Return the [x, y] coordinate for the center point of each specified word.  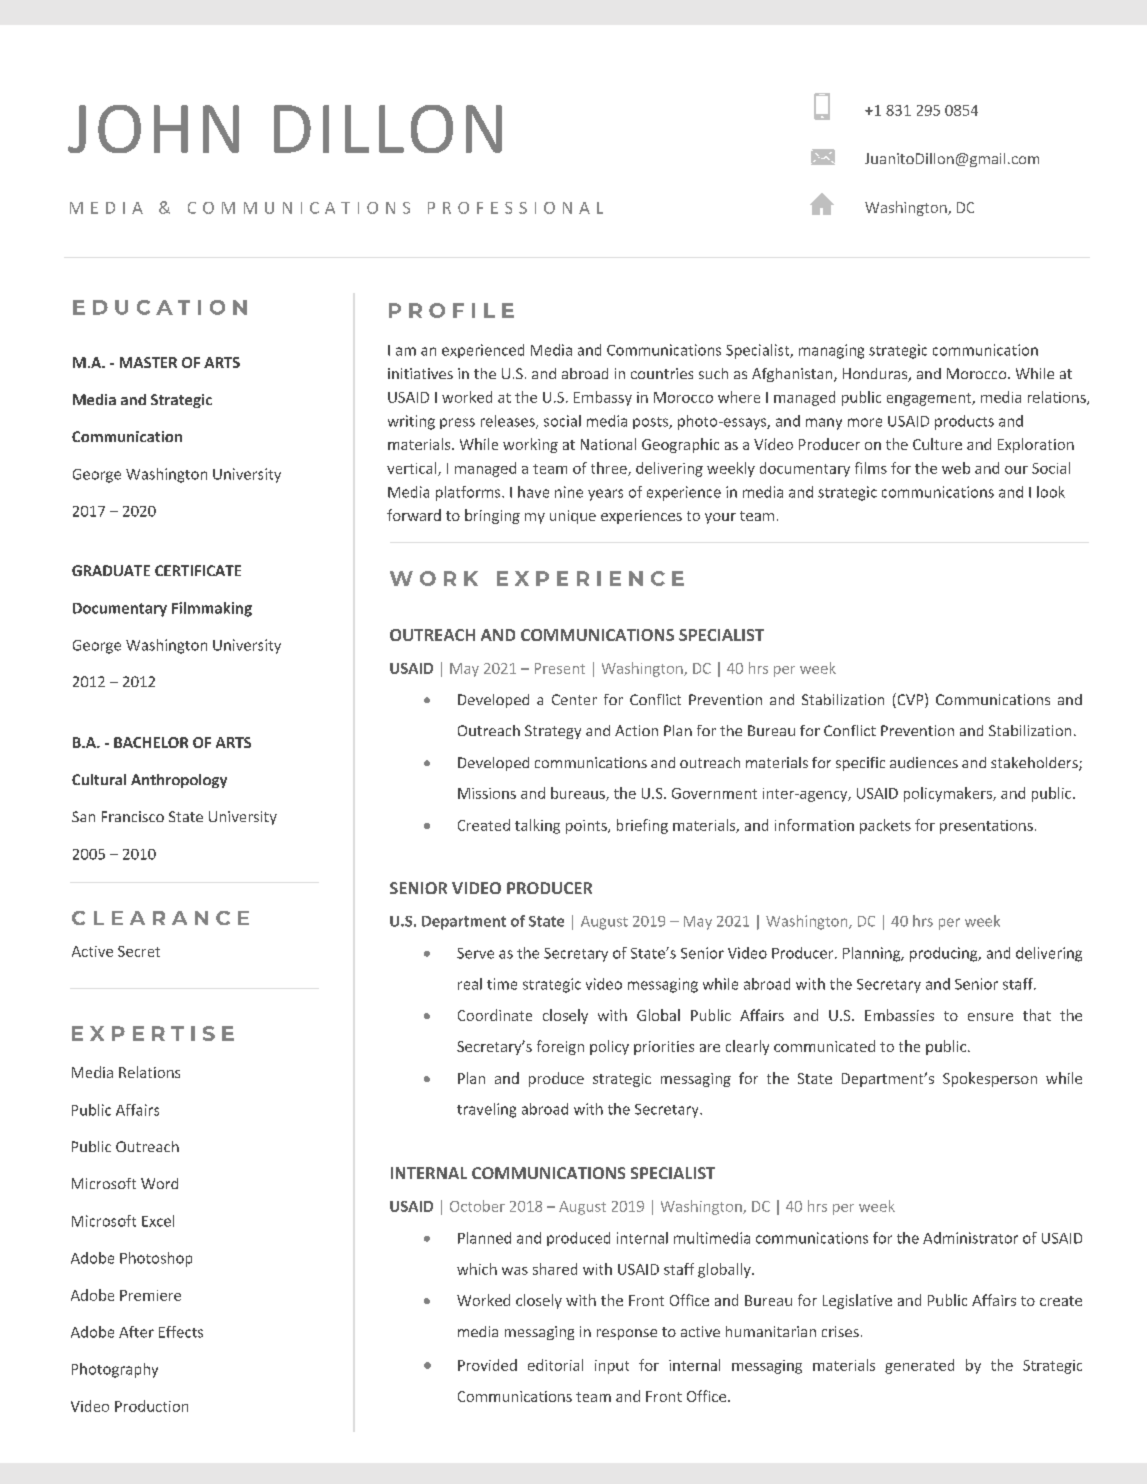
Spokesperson [990, 1079]
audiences [924, 762]
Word [159, 1183]
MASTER [148, 362]
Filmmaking [212, 609]
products [964, 422]
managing [831, 351]
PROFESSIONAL [515, 208]
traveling [486, 1110]
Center [574, 699]
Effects [181, 1332]
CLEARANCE [160, 918]
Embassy [603, 398]
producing [945, 954]
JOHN [153, 129]
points [587, 827]
